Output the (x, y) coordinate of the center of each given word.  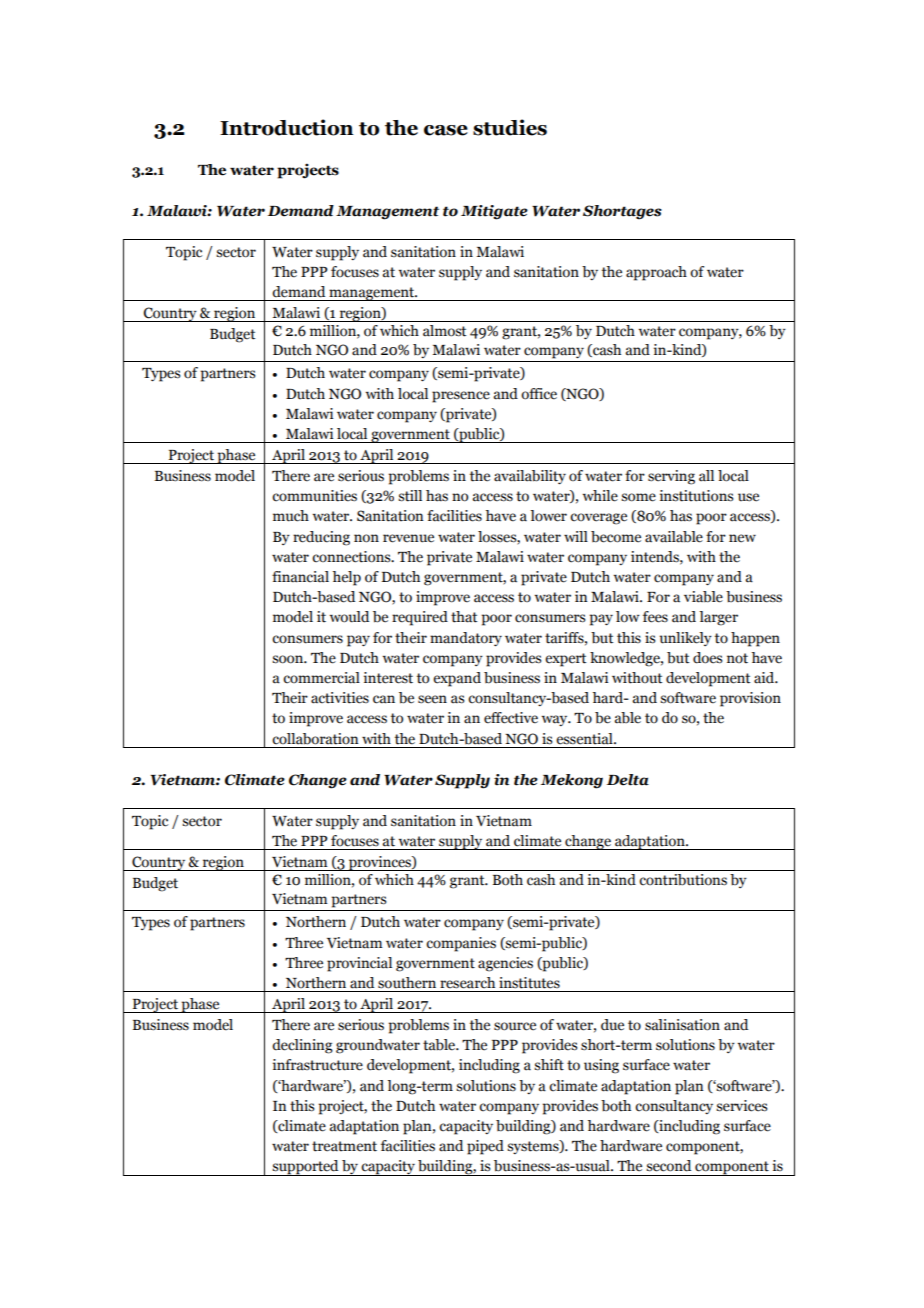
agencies (505, 964)
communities (314, 496)
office (539, 394)
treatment (344, 1146)
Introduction (287, 127)
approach (656, 273)
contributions (683, 880)
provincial (359, 964)
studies (510, 127)
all (706, 476)
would (349, 617)
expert (566, 660)
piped (485, 1147)
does (708, 658)
